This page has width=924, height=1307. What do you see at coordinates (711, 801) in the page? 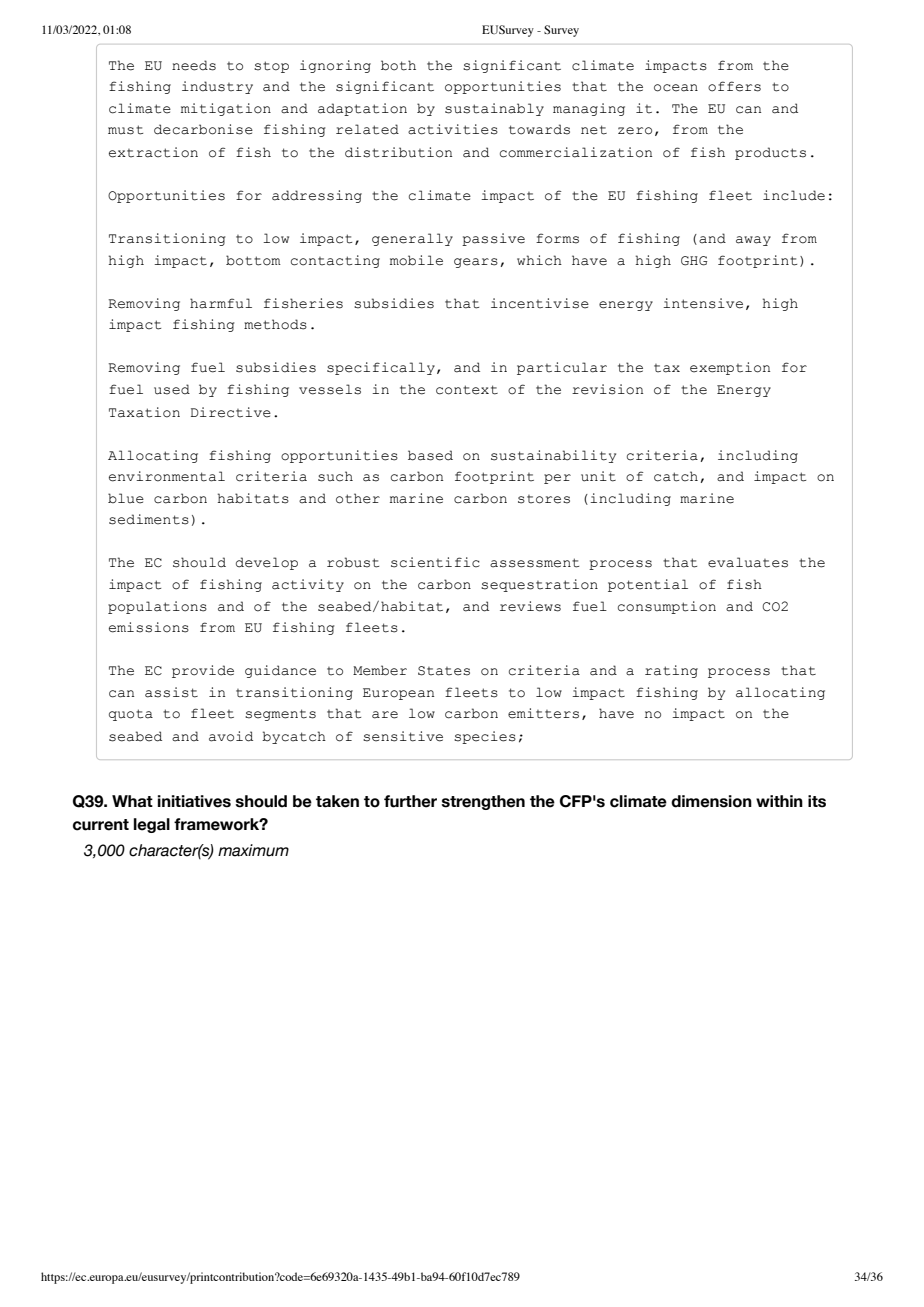
I see `dimension` at bounding box center [711, 801].
